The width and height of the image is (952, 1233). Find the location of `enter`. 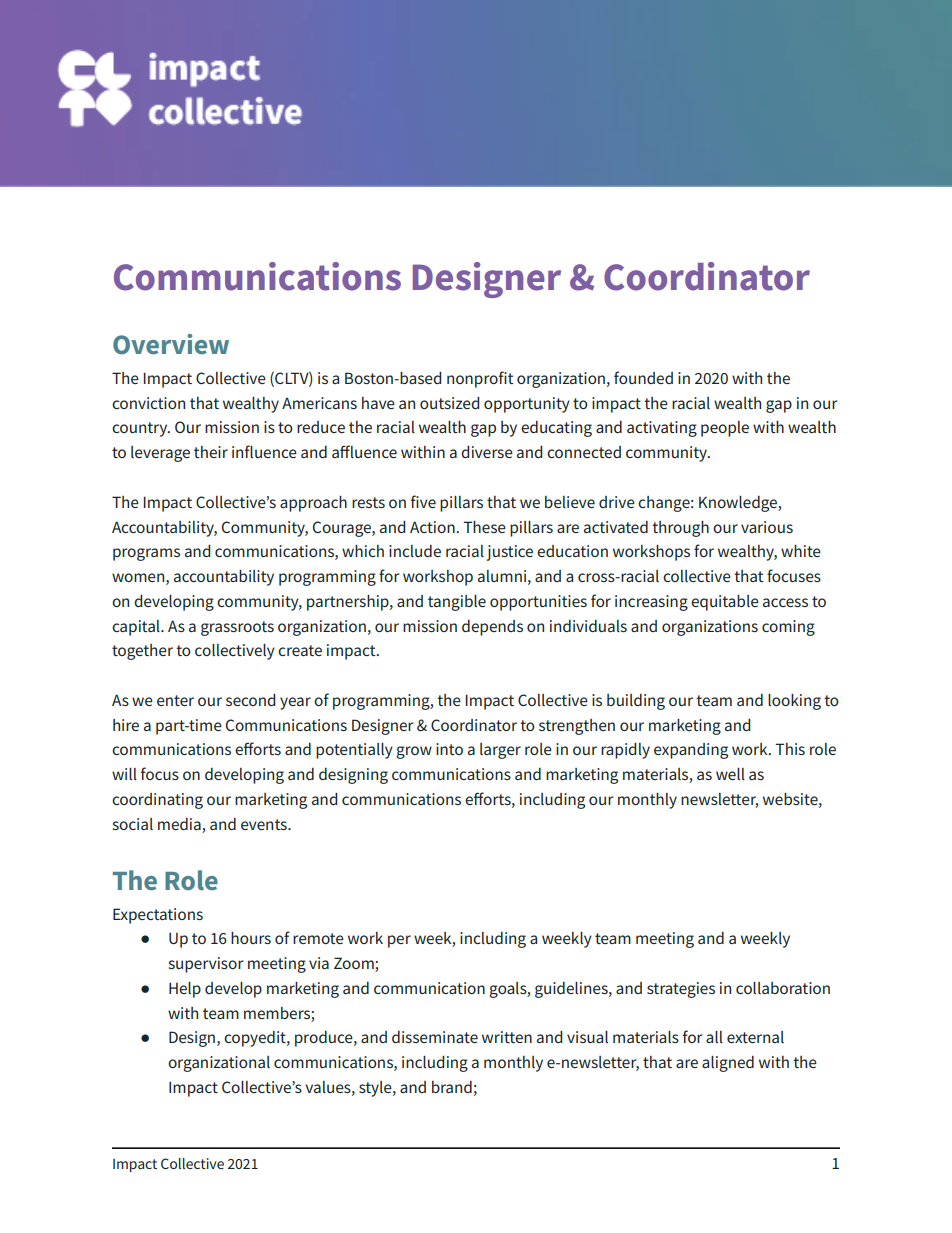

enter is located at coordinates (175, 700).
